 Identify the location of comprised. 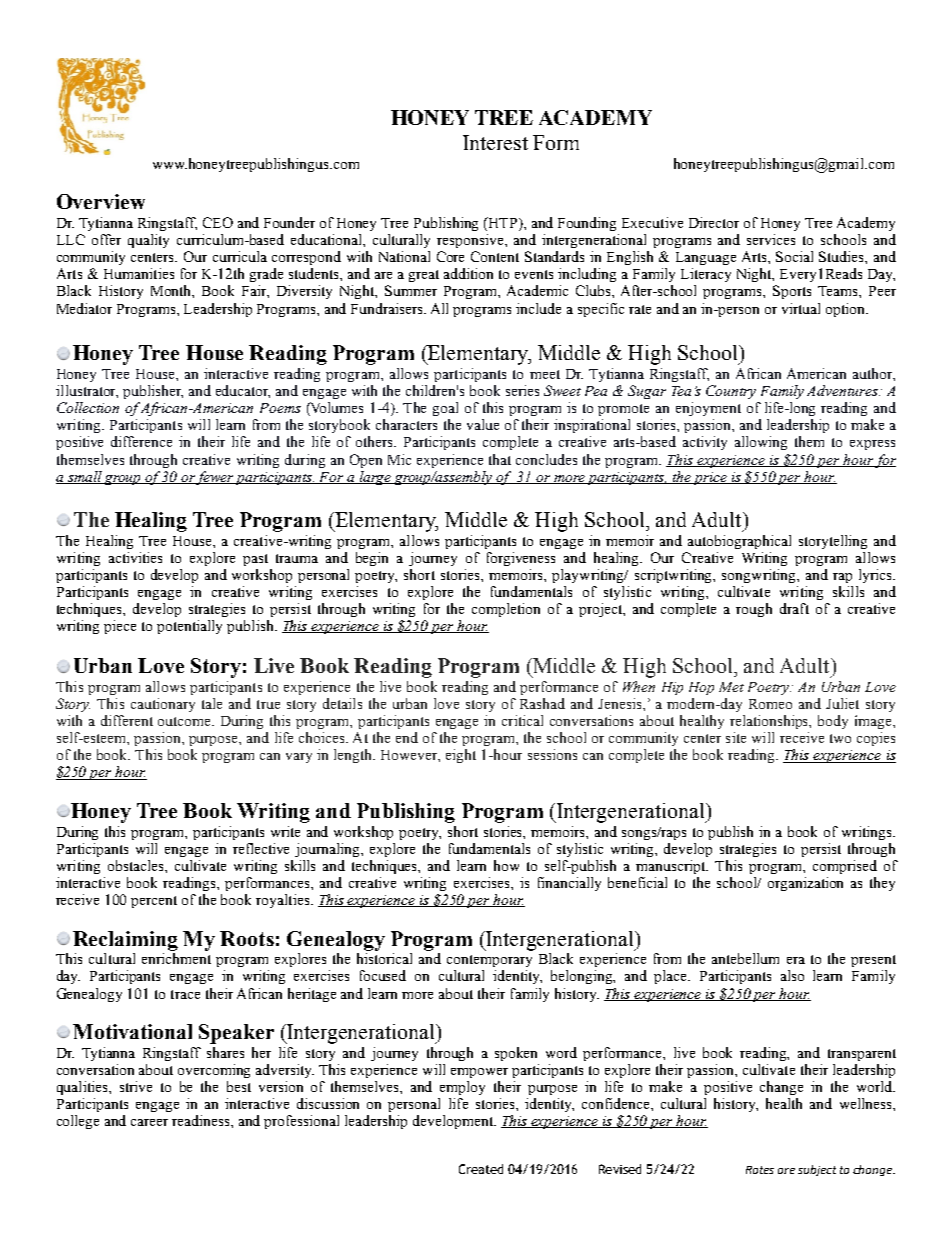
(845, 867).
